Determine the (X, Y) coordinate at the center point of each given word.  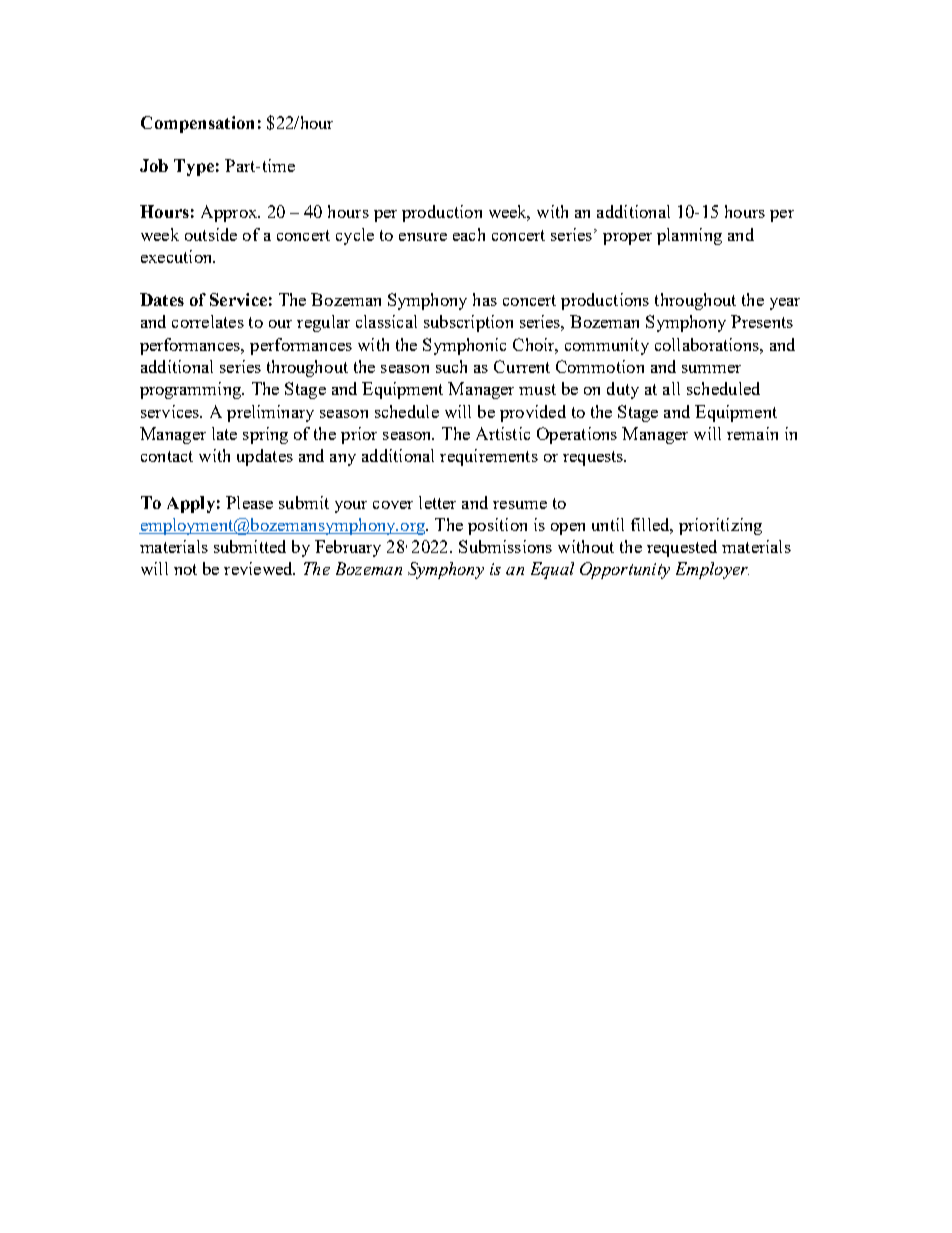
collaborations (708, 344)
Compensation (197, 124)
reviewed (259, 568)
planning (689, 236)
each (469, 234)
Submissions (505, 546)
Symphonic (464, 346)
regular (323, 323)
